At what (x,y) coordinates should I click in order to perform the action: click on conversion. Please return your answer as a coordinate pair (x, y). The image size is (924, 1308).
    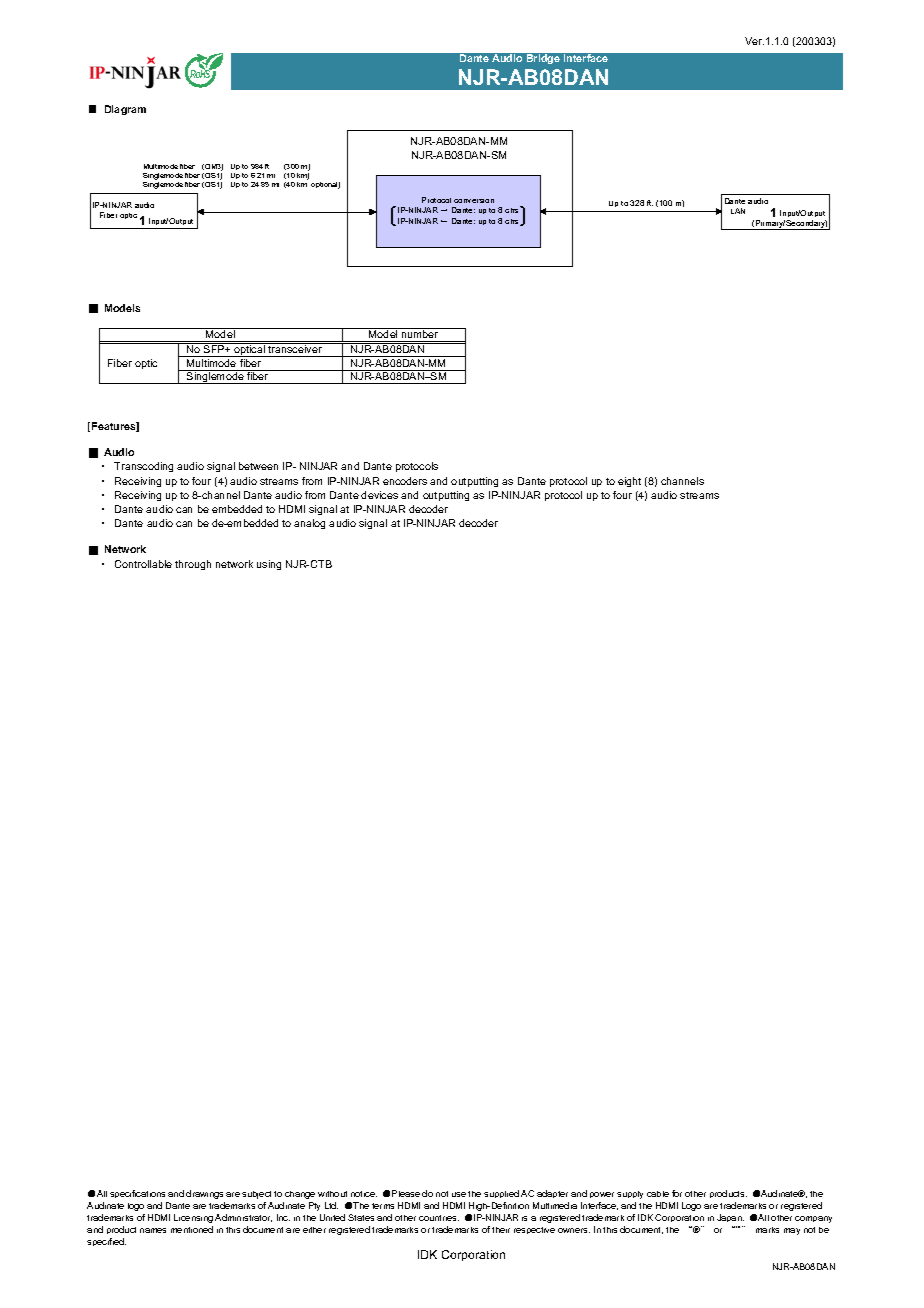
    Looking at the image, I should click on (474, 201).
